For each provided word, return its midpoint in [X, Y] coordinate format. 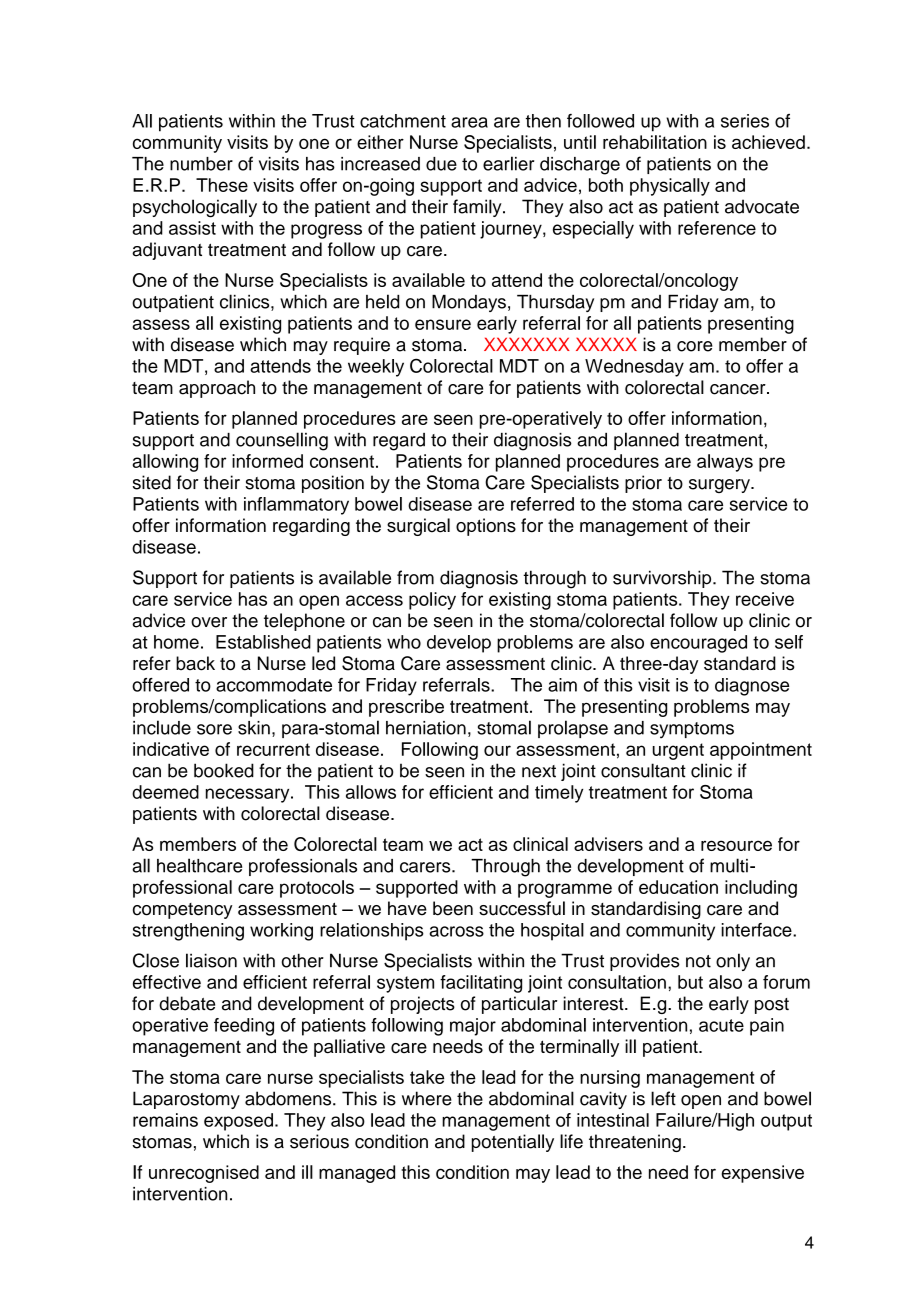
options [486, 527]
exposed [238, 1122]
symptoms [692, 730]
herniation [426, 728]
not [698, 961]
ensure [443, 324]
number [201, 164]
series [745, 121]
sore [214, 729]
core [695, 346]
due [441, 164]
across [456, 931]
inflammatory [296, 506]
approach [217, 389]
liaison [211, 960]
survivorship [663, 579]
